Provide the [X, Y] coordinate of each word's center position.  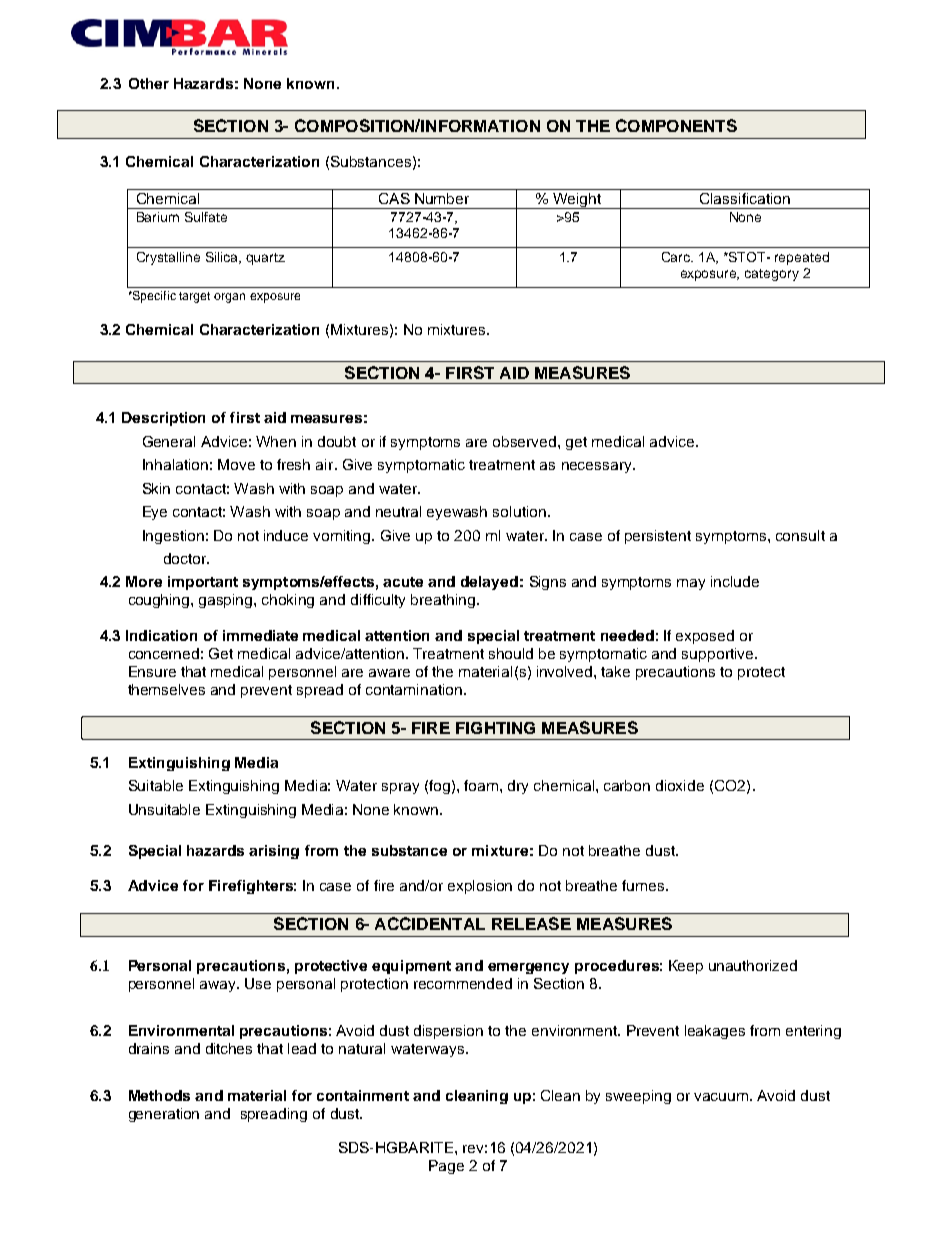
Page [446, 1167]
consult [800, 535]
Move [236, 464]
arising [274, 852]
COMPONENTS [676, 125]
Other [149, 83]
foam [482, 785]
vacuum [721, 1097]
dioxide [680, 785]
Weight [577, 201]
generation [164, 1115]
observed [526, 441]
